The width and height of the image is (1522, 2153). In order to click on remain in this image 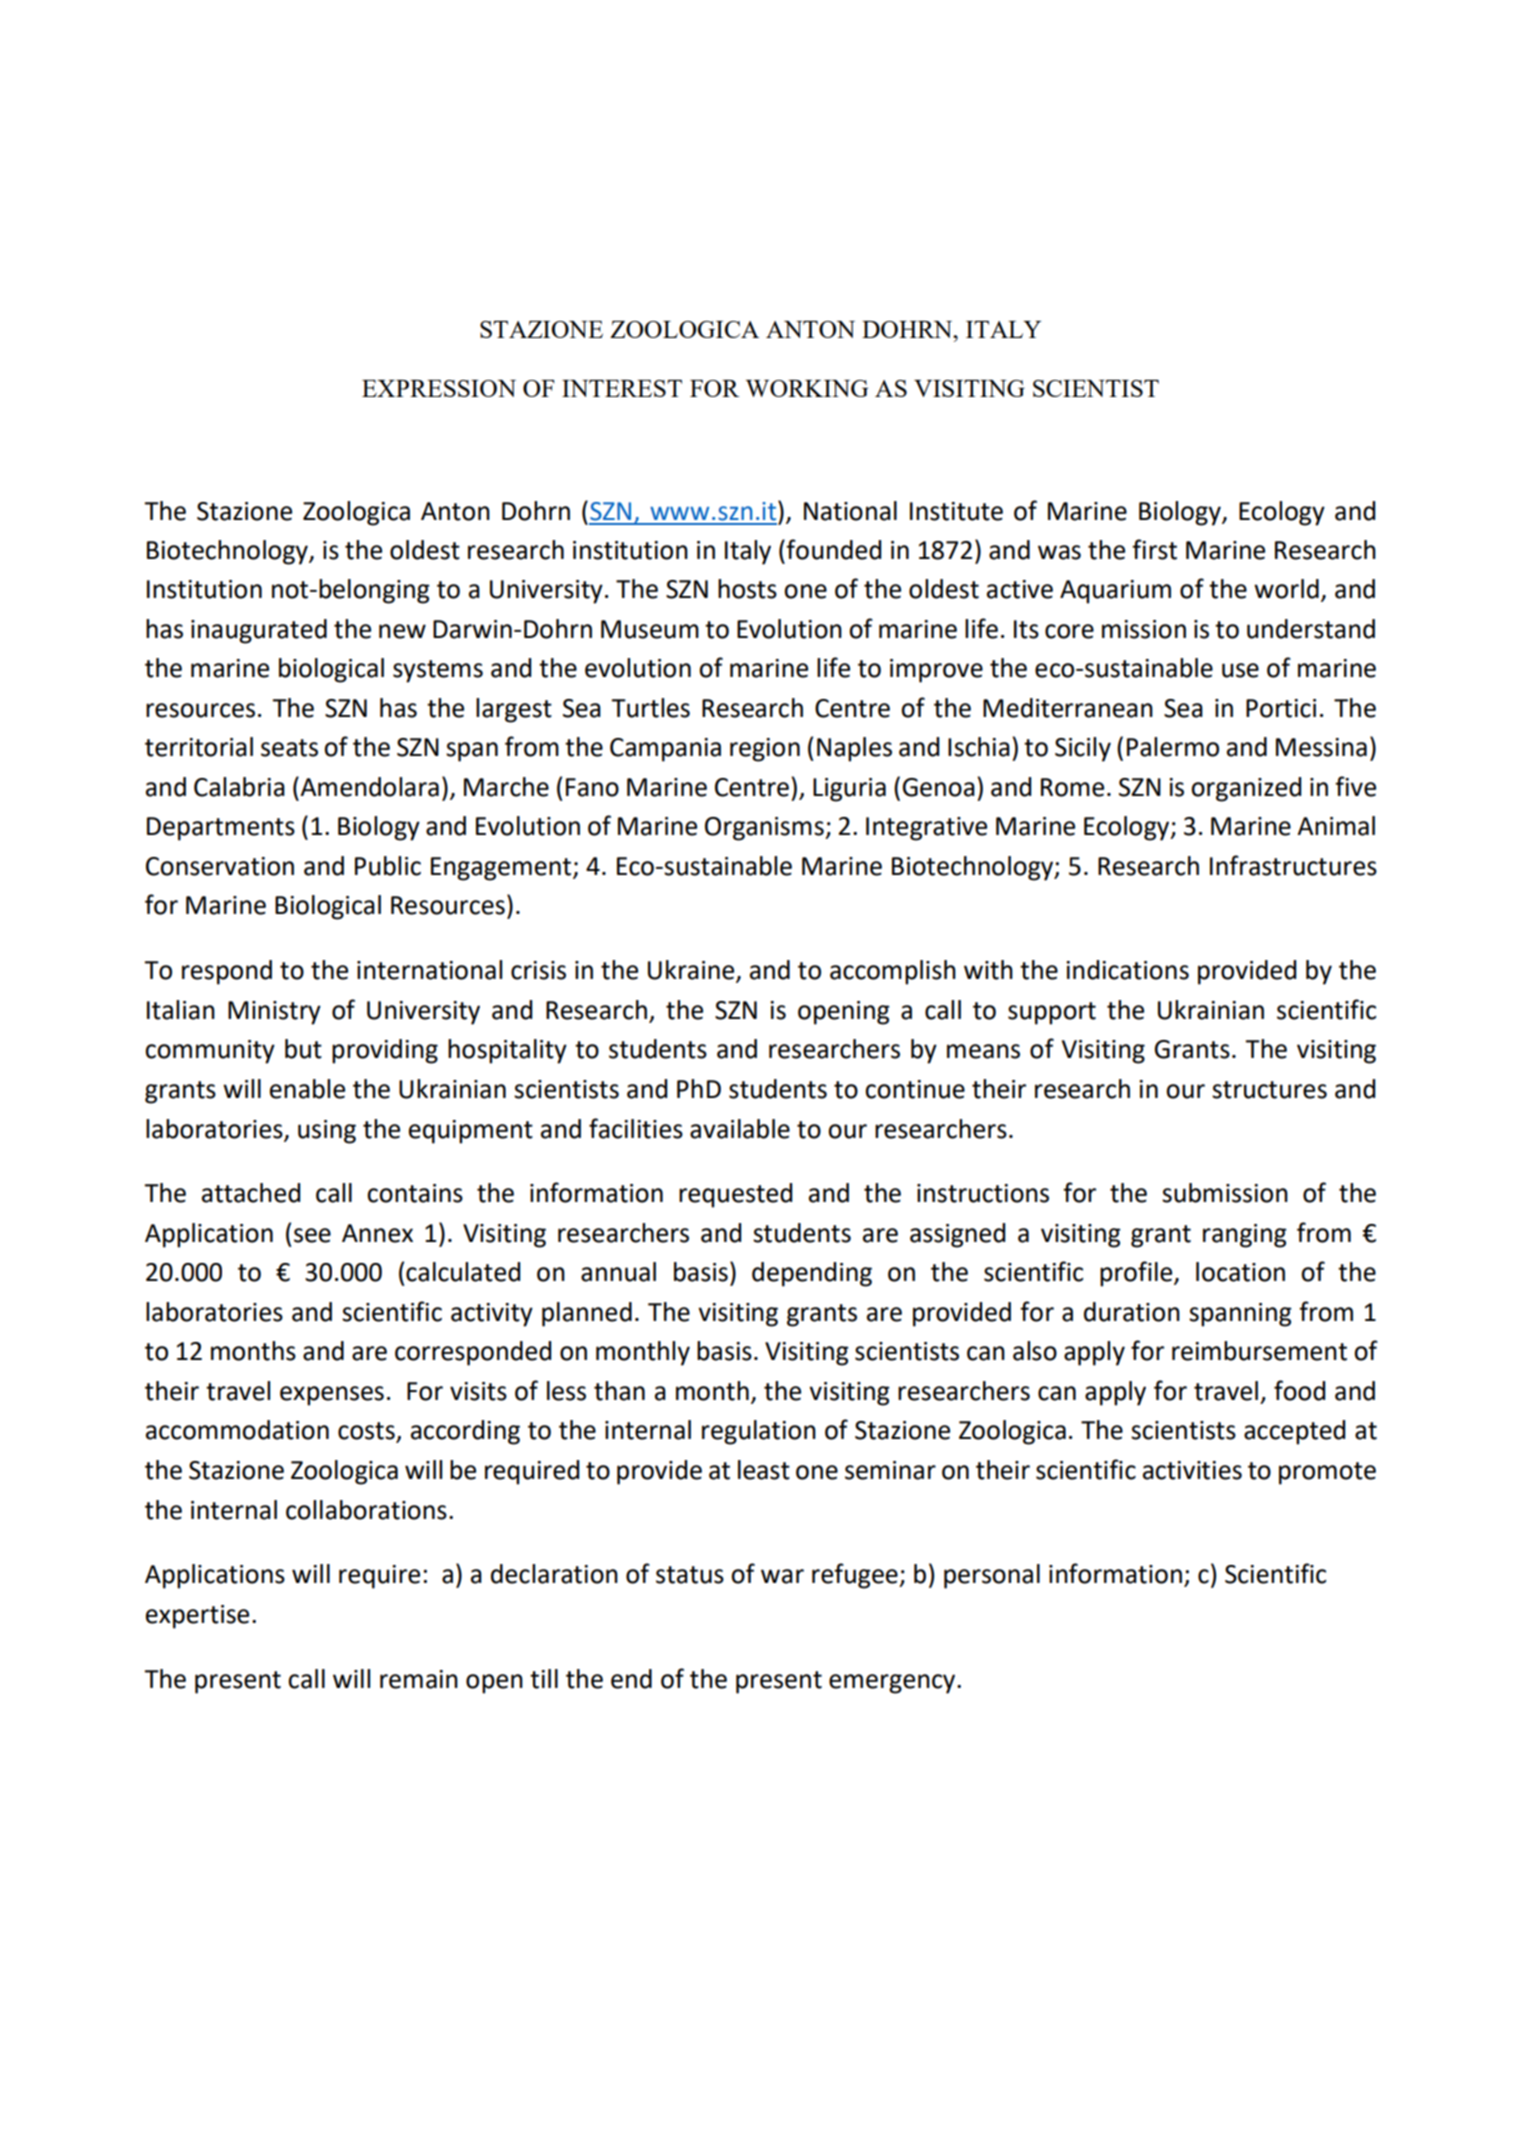, I will do `click(419, 1679)`.
